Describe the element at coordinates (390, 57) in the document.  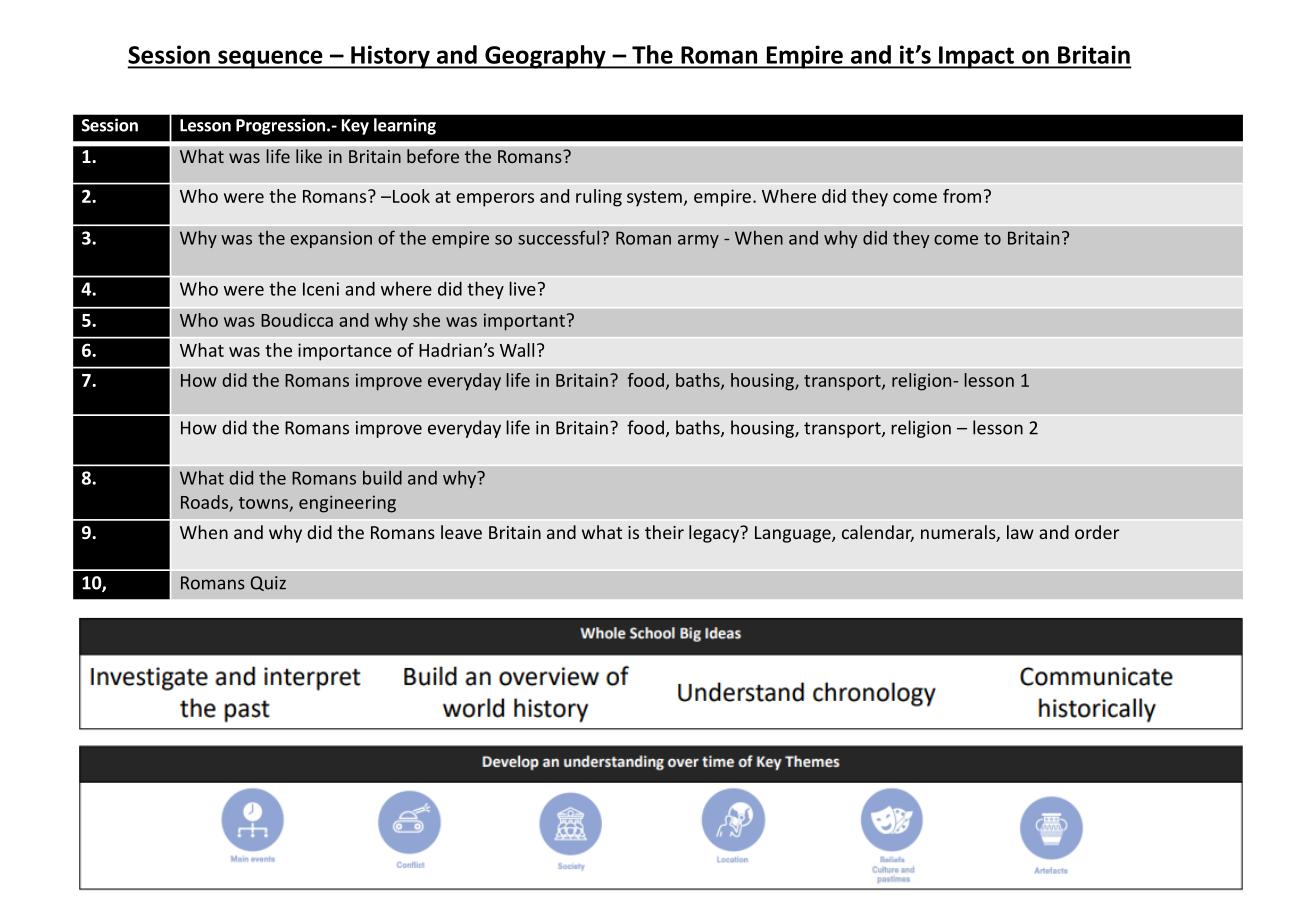
I see `History` at that location.
